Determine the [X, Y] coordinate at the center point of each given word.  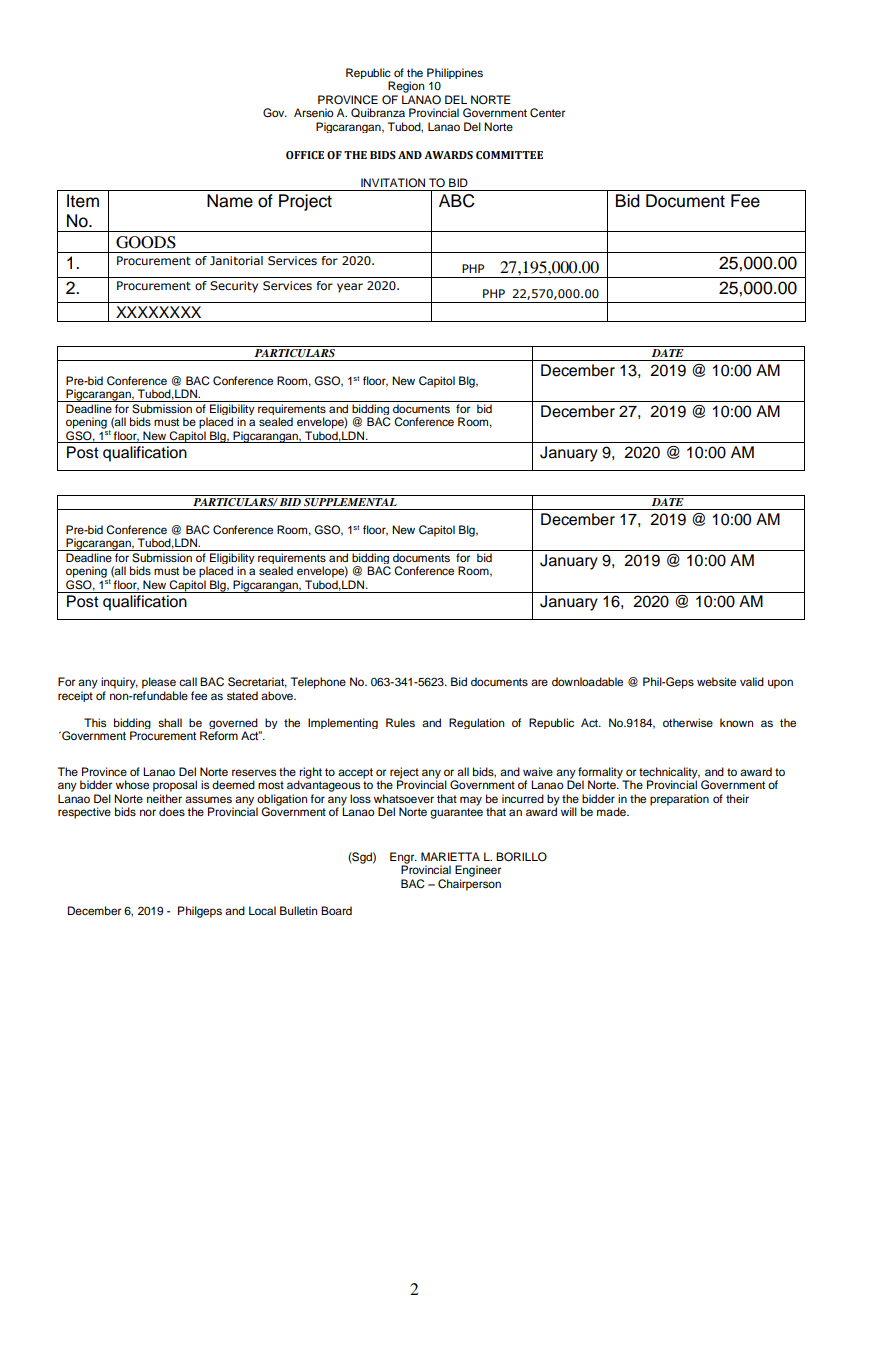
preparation [679, 800]
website [716, 681]
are [539, 682]
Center [547, 113]
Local [262, 910]
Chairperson [469, 885]
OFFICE [305, 155]
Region [406, 87]
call [188, 681]
